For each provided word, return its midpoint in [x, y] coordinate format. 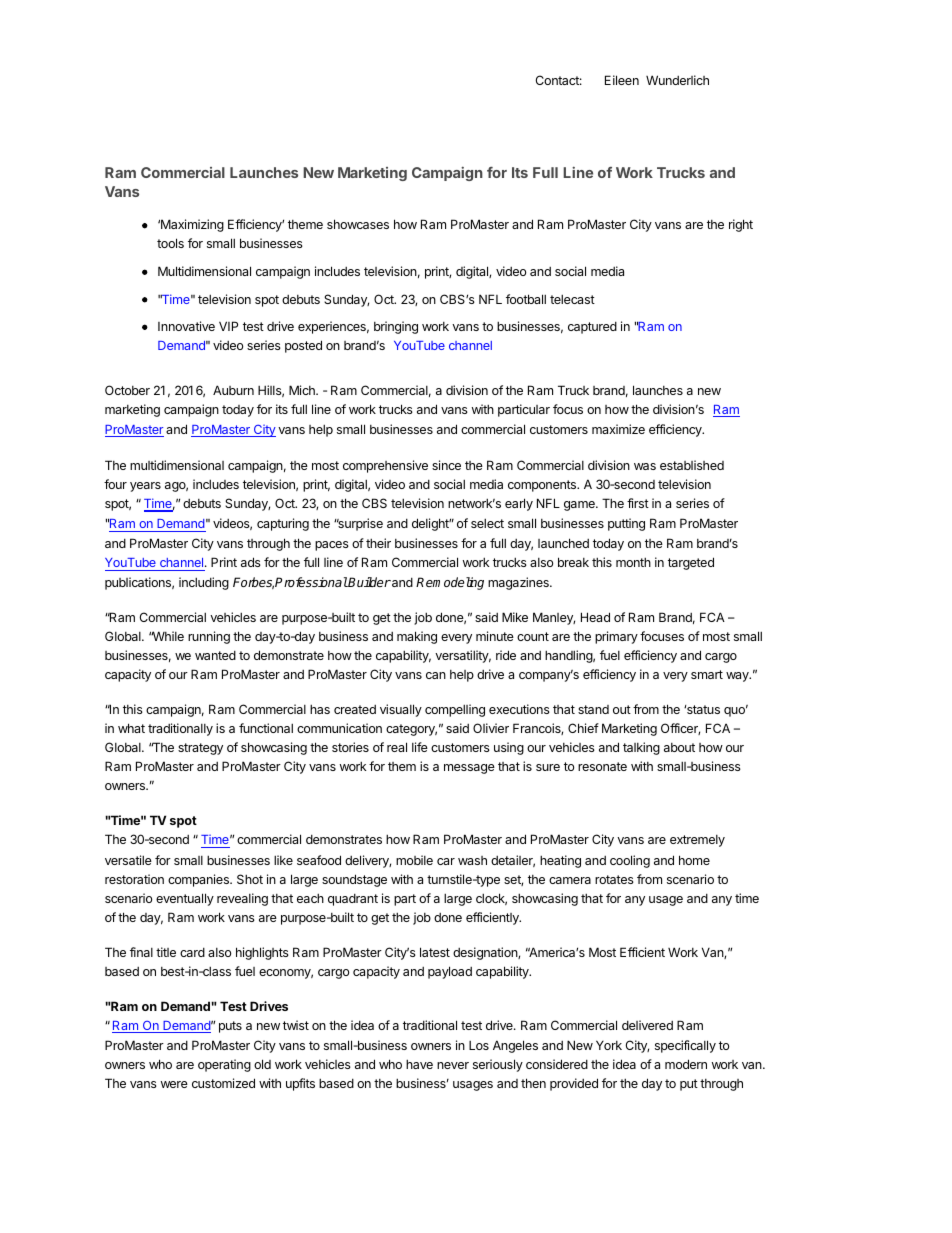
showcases [358, 224]
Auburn [233, 390]
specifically [685, 1046]
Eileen [622, 80]
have [419, 1064]
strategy [200, 749]
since [446, 465]
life [420, 747]
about [679, 747]
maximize [618, 429]
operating [224, 1065]
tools [170, 243]
